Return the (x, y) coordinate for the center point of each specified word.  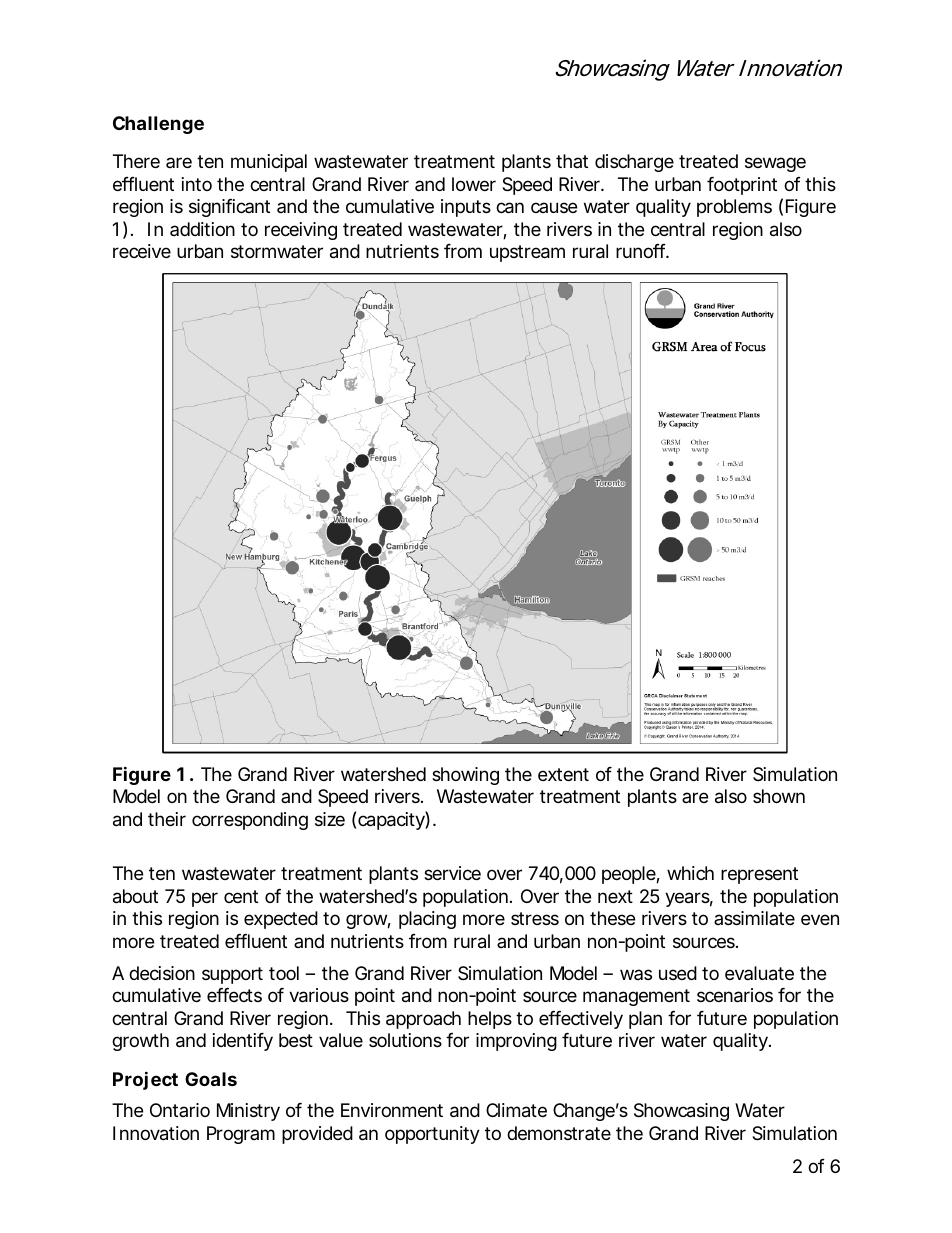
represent (759, 875)
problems (734, 208)
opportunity (432, 1135)
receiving (301, 231)
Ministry (248, 1112)
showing (465, 776)
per (205, 899)
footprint (742, 186)
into (197, 184)
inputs (466, 208)
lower (474, 184)
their (167, 819)
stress (535, 918)
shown (779, 796)
